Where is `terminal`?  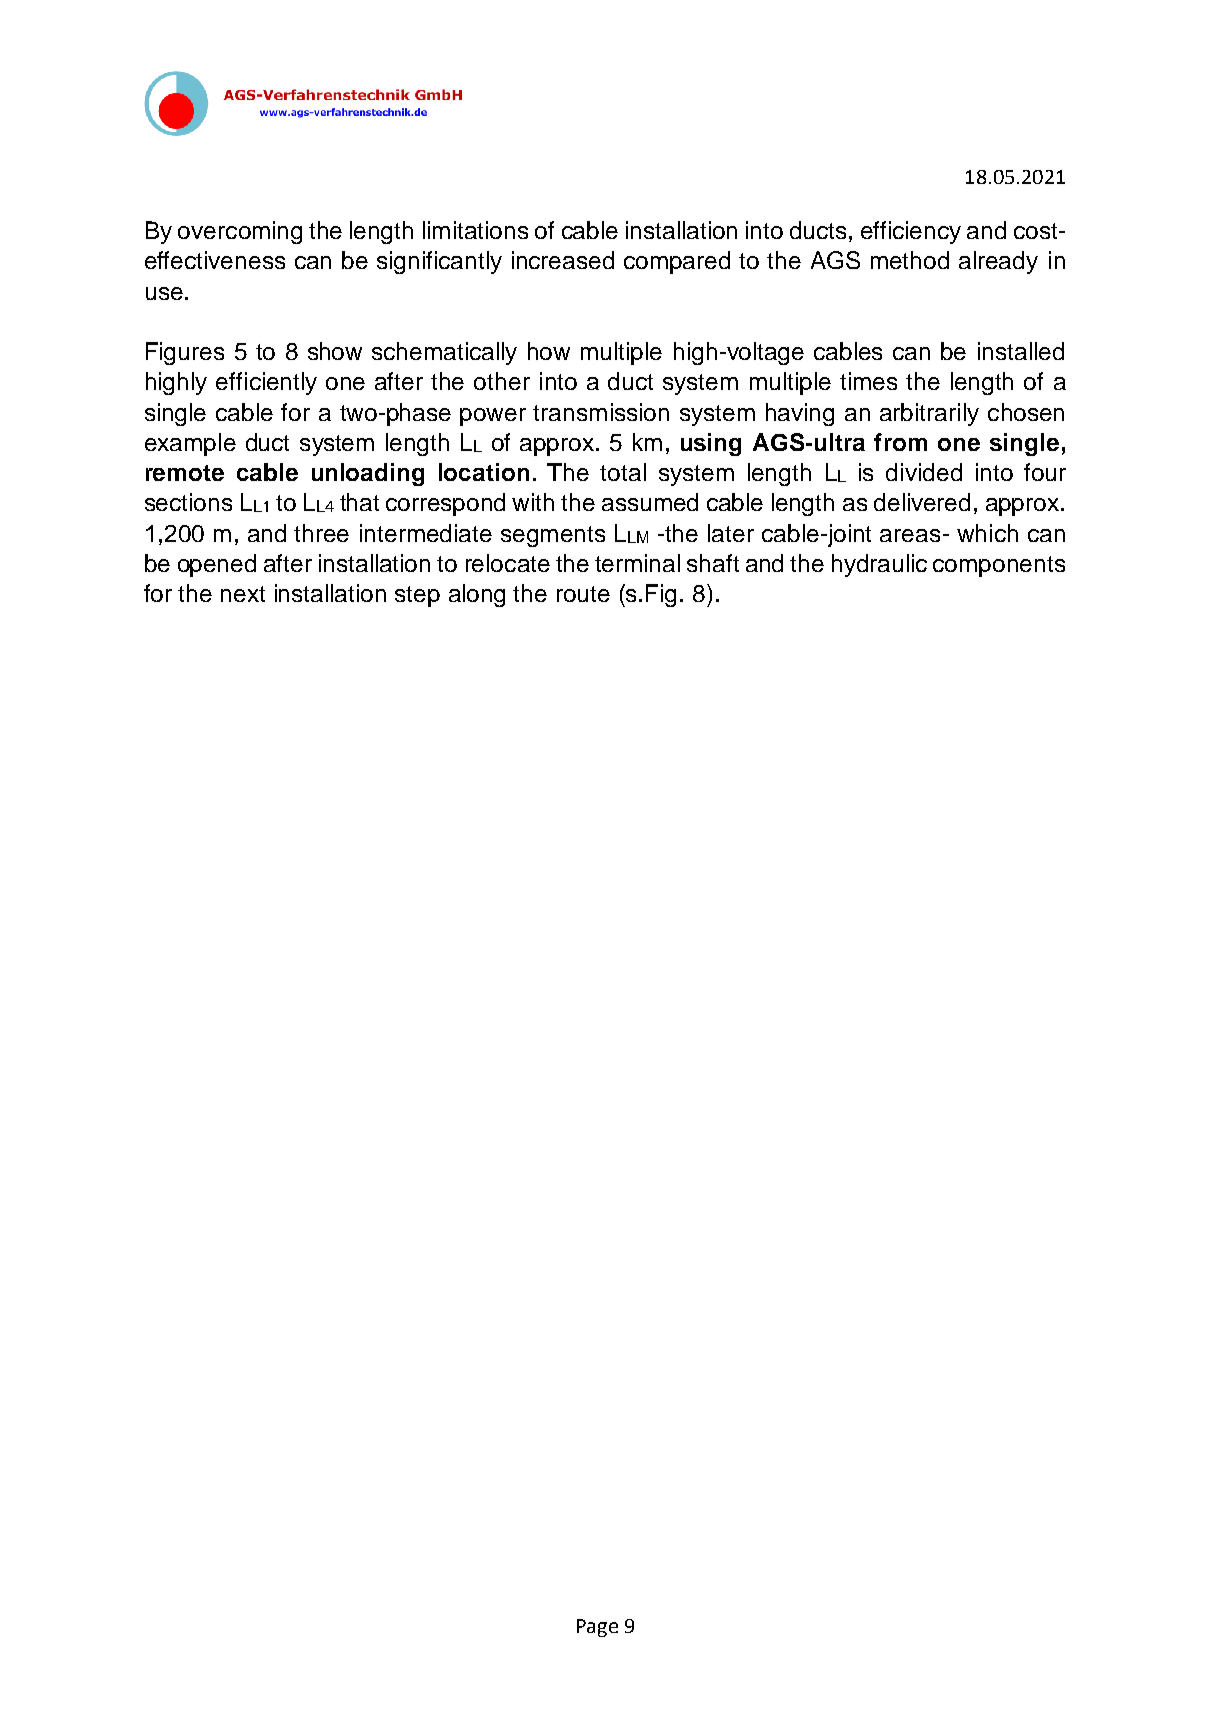
terminal is located at coordinates (637, 563).
